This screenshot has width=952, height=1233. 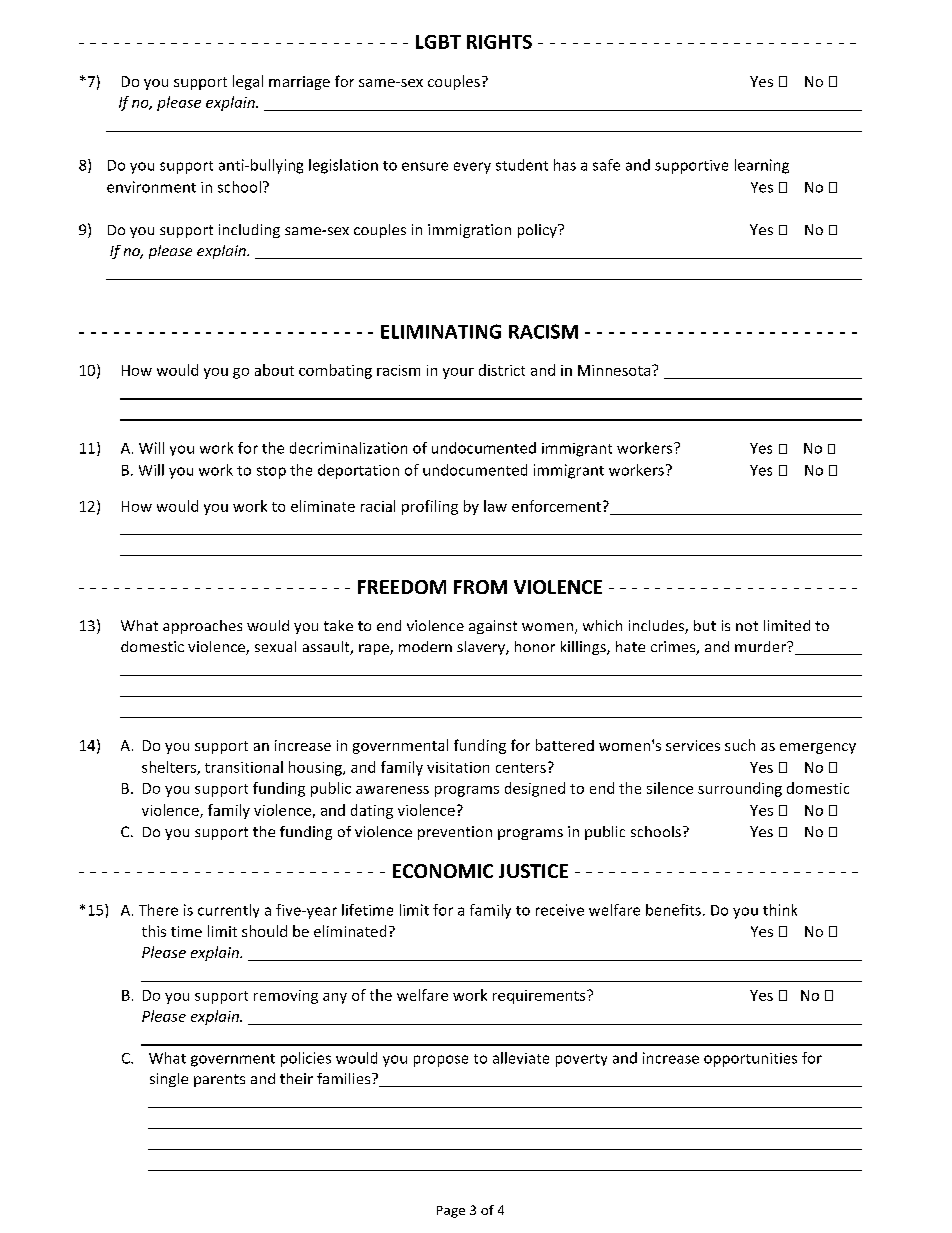 What do you see at coordinates (244, 767) in the screenshot?
I see `transitional` at bounding box center [244, 767].
